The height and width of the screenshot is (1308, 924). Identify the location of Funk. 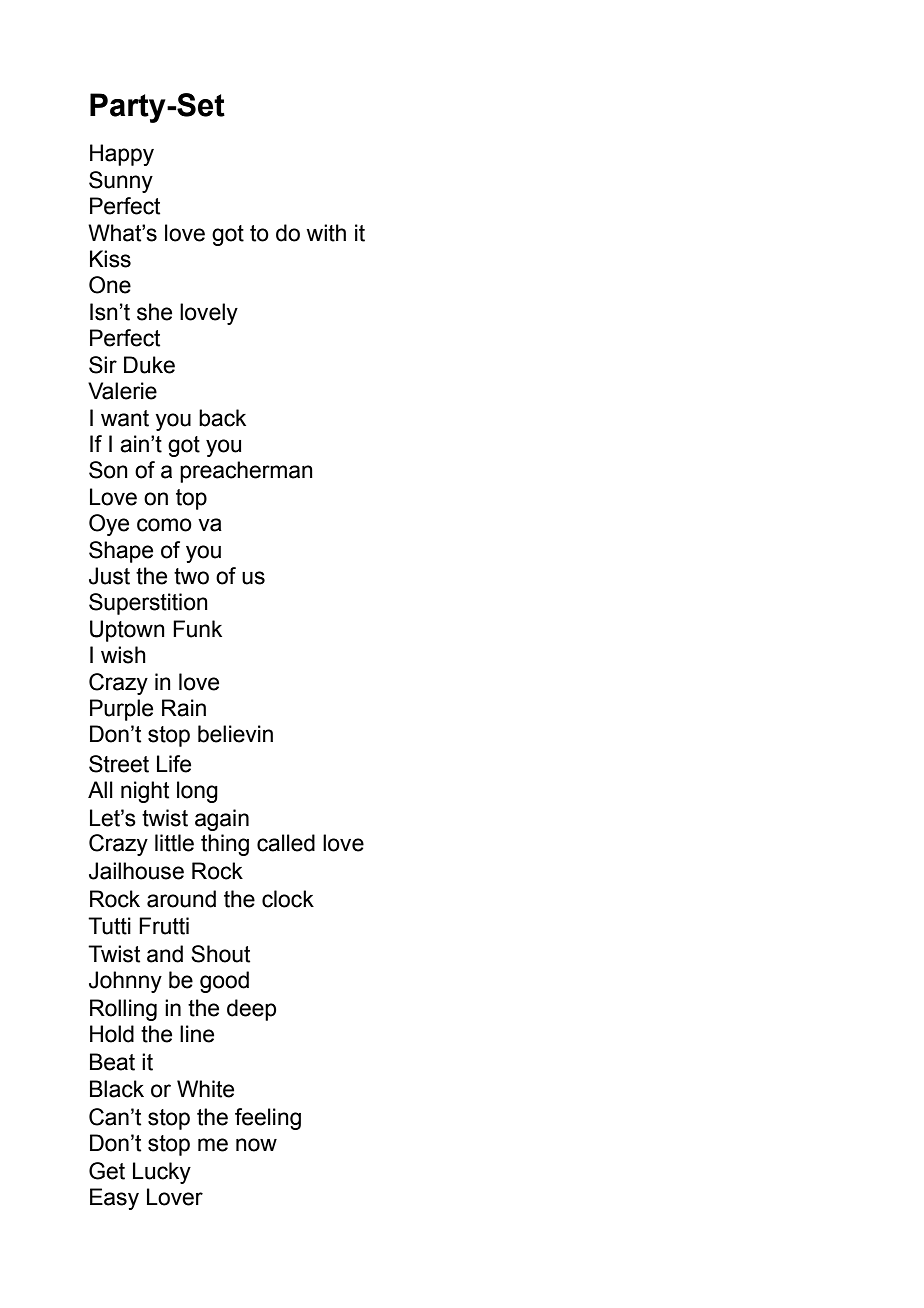
(197, 629).
